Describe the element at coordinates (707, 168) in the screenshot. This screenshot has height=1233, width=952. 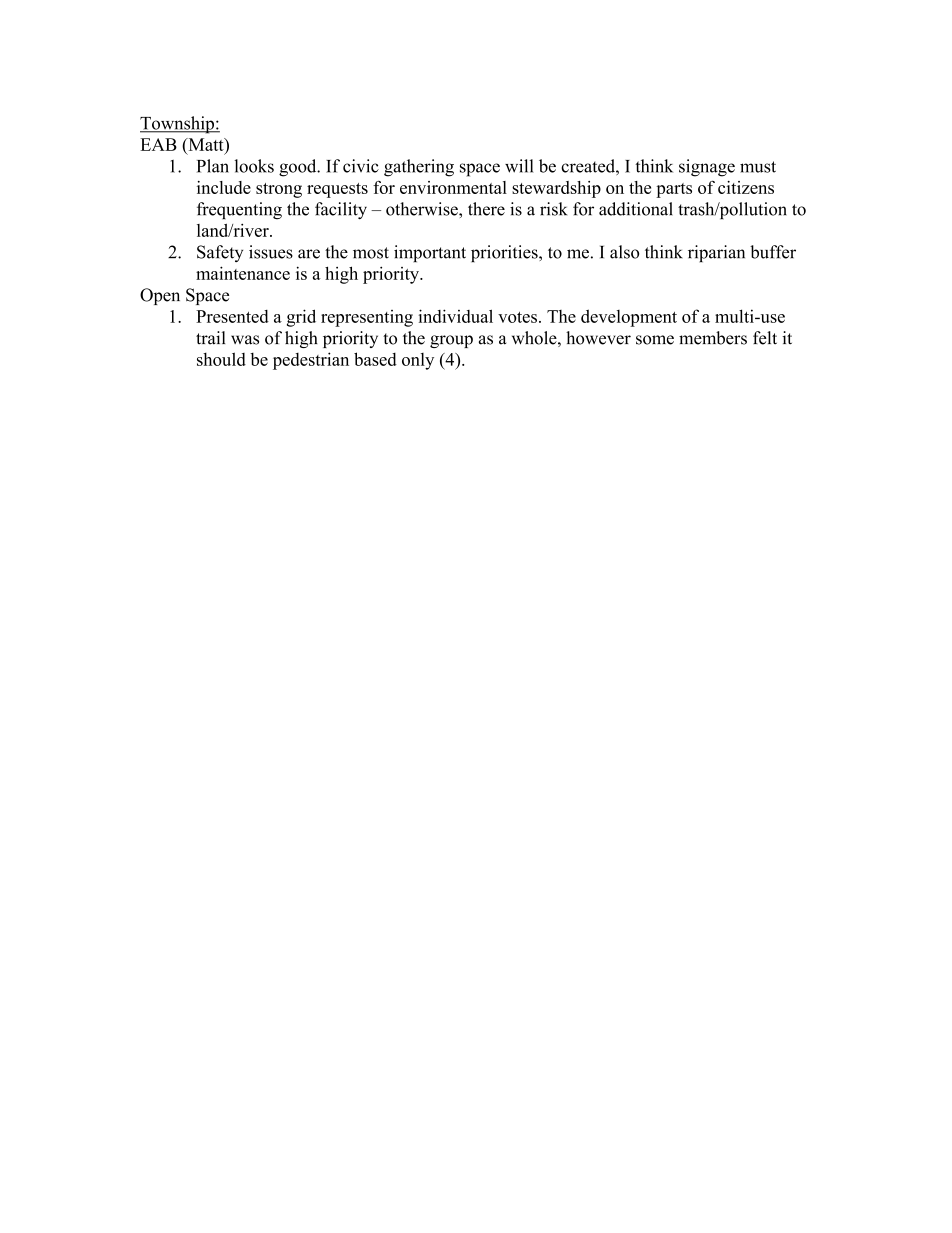
I see `signage` at that location.
